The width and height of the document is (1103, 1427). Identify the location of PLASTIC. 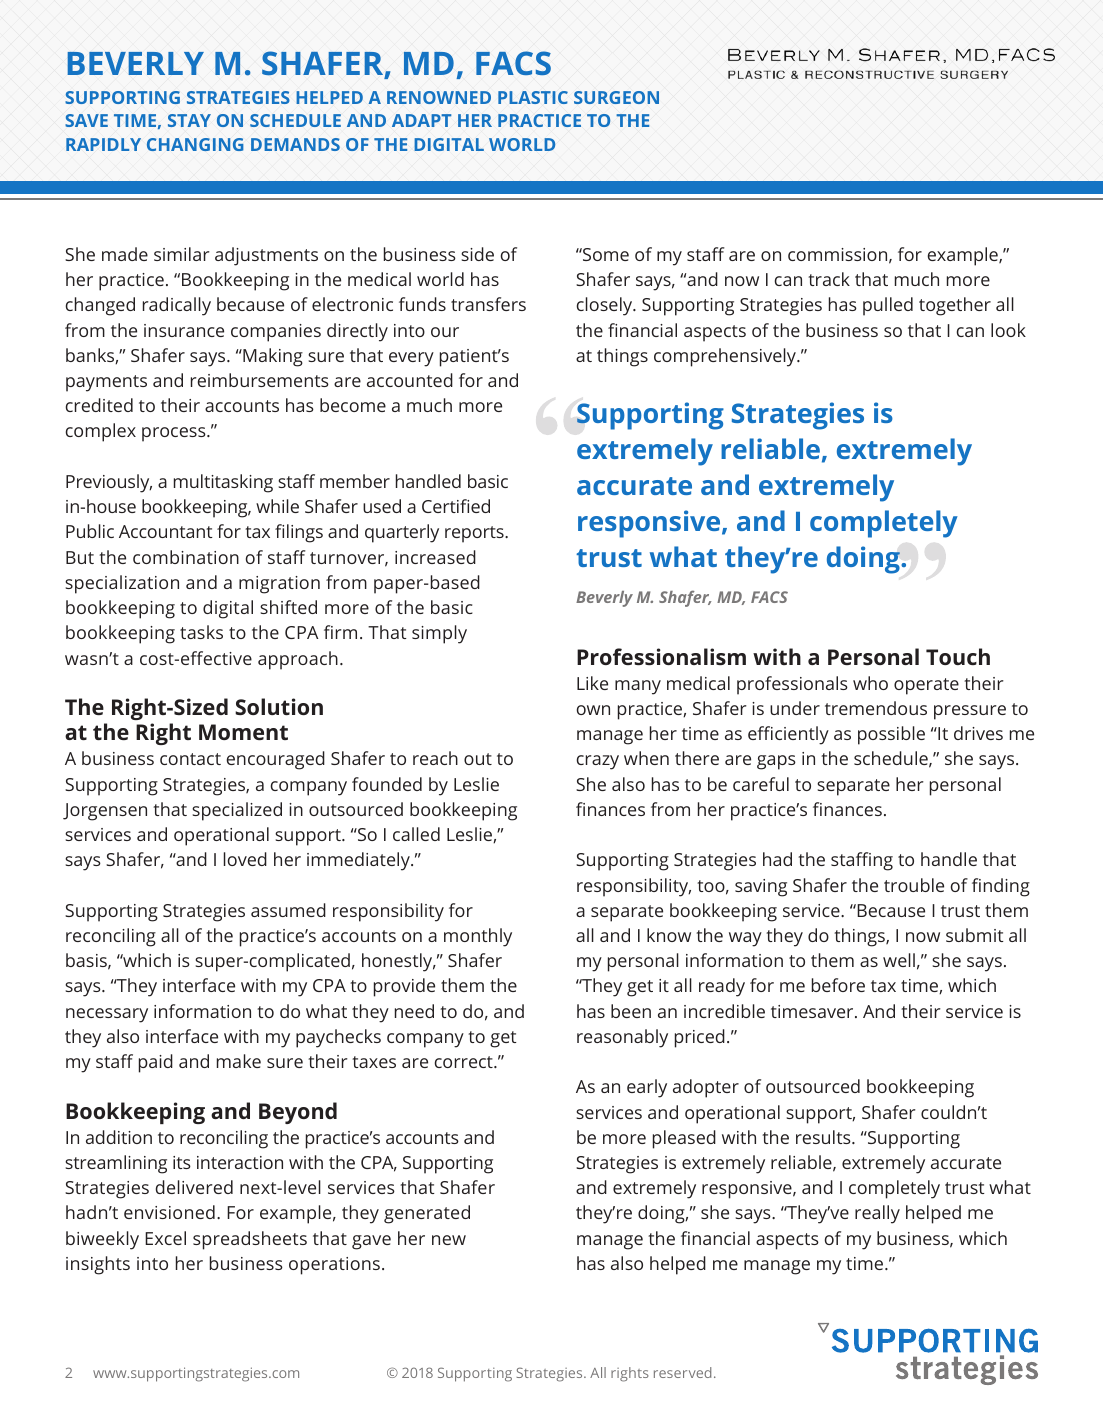
(533, 97).
